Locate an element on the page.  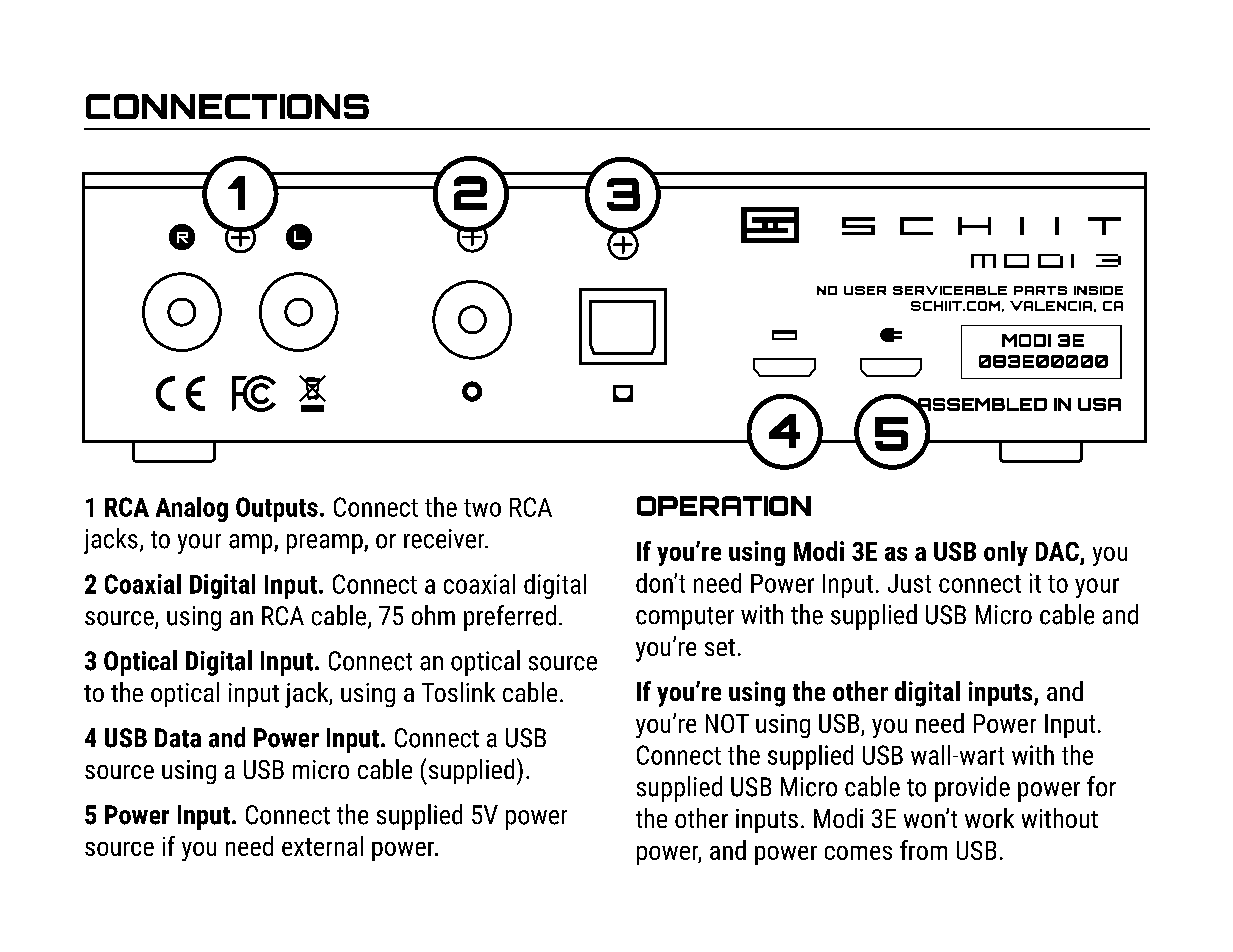
OPERATION is located at coordinates (724, 506).
